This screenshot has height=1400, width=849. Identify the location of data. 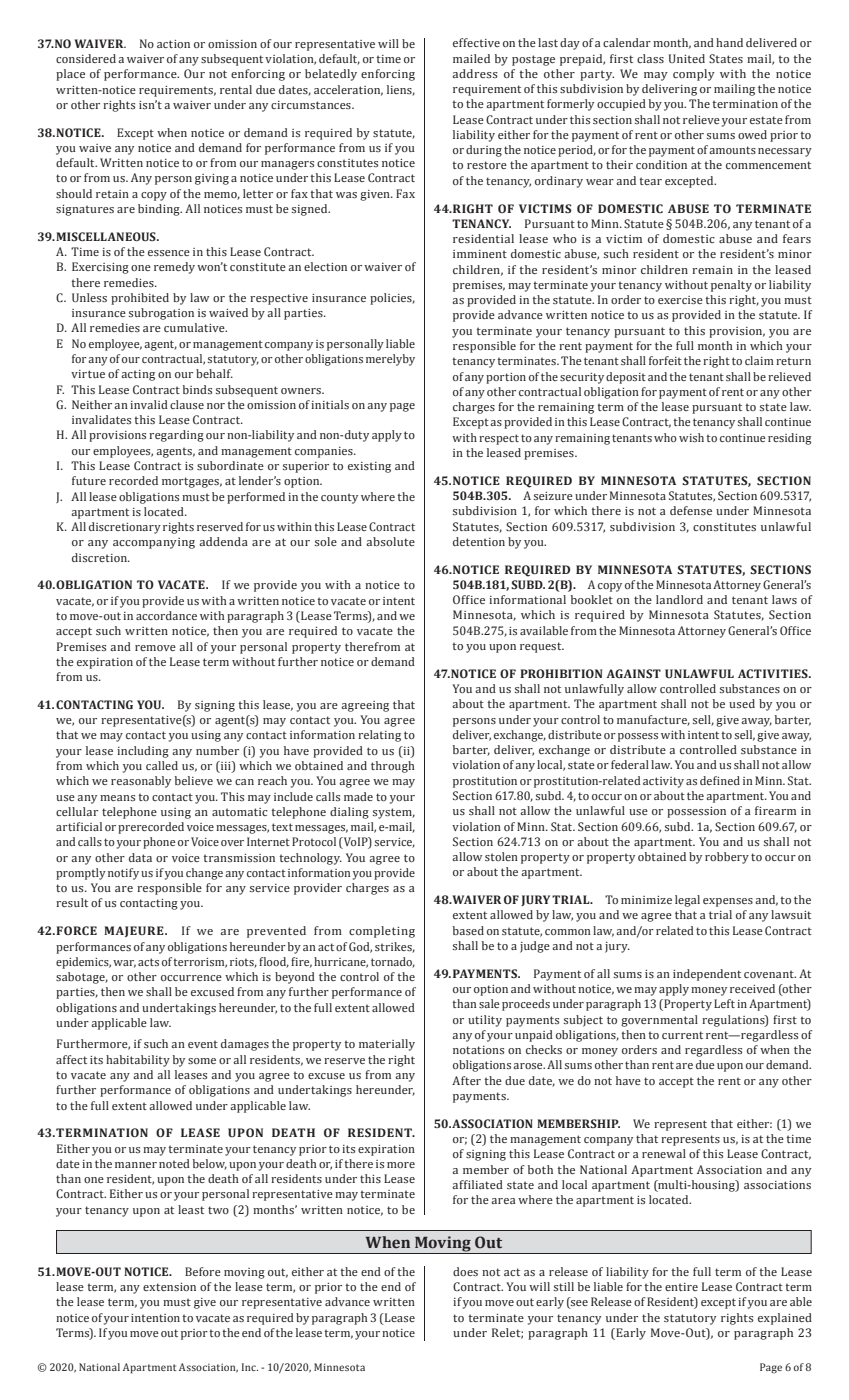
(140, 857).
